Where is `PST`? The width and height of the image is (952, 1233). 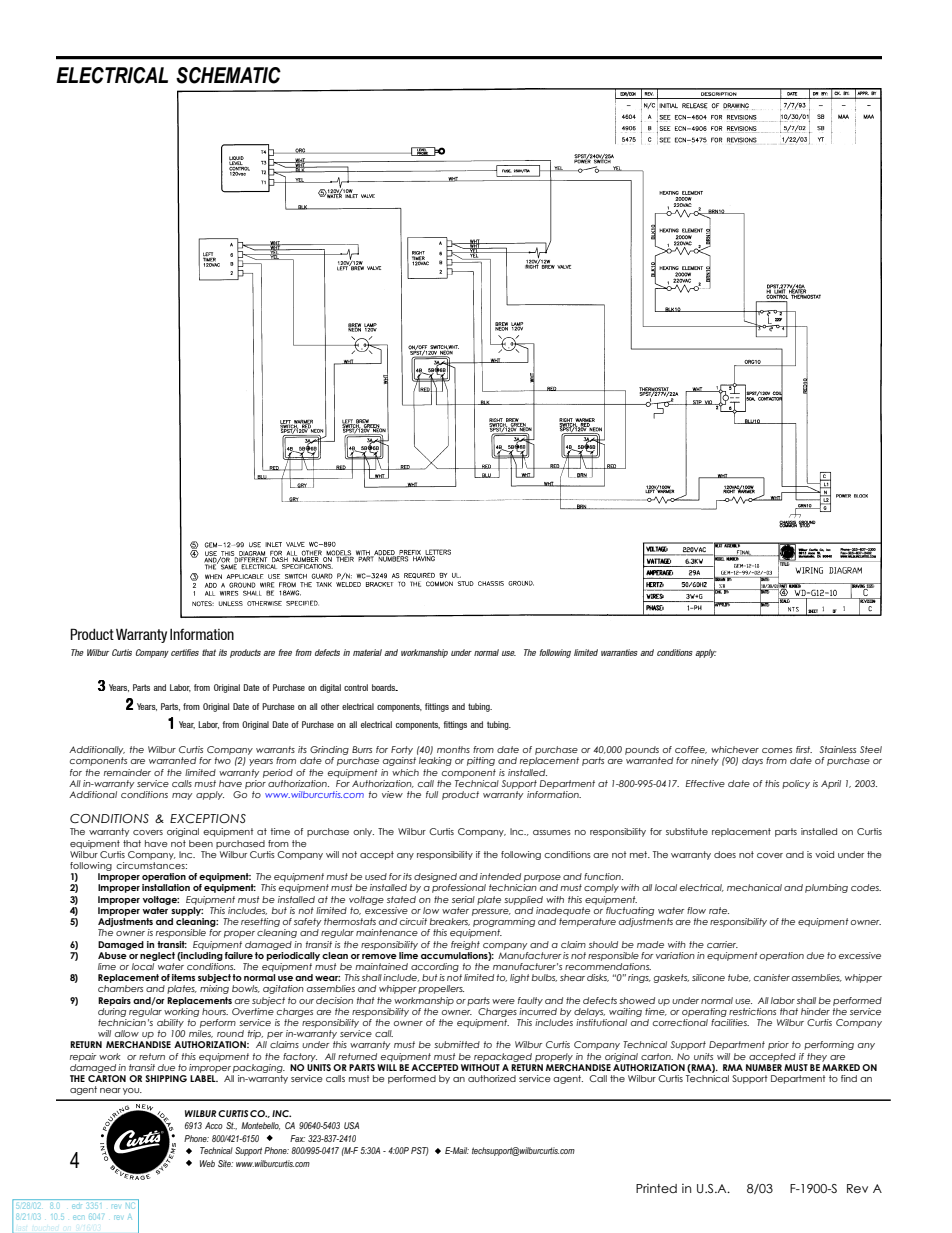 PST is located at coordinates (420, 1151).
